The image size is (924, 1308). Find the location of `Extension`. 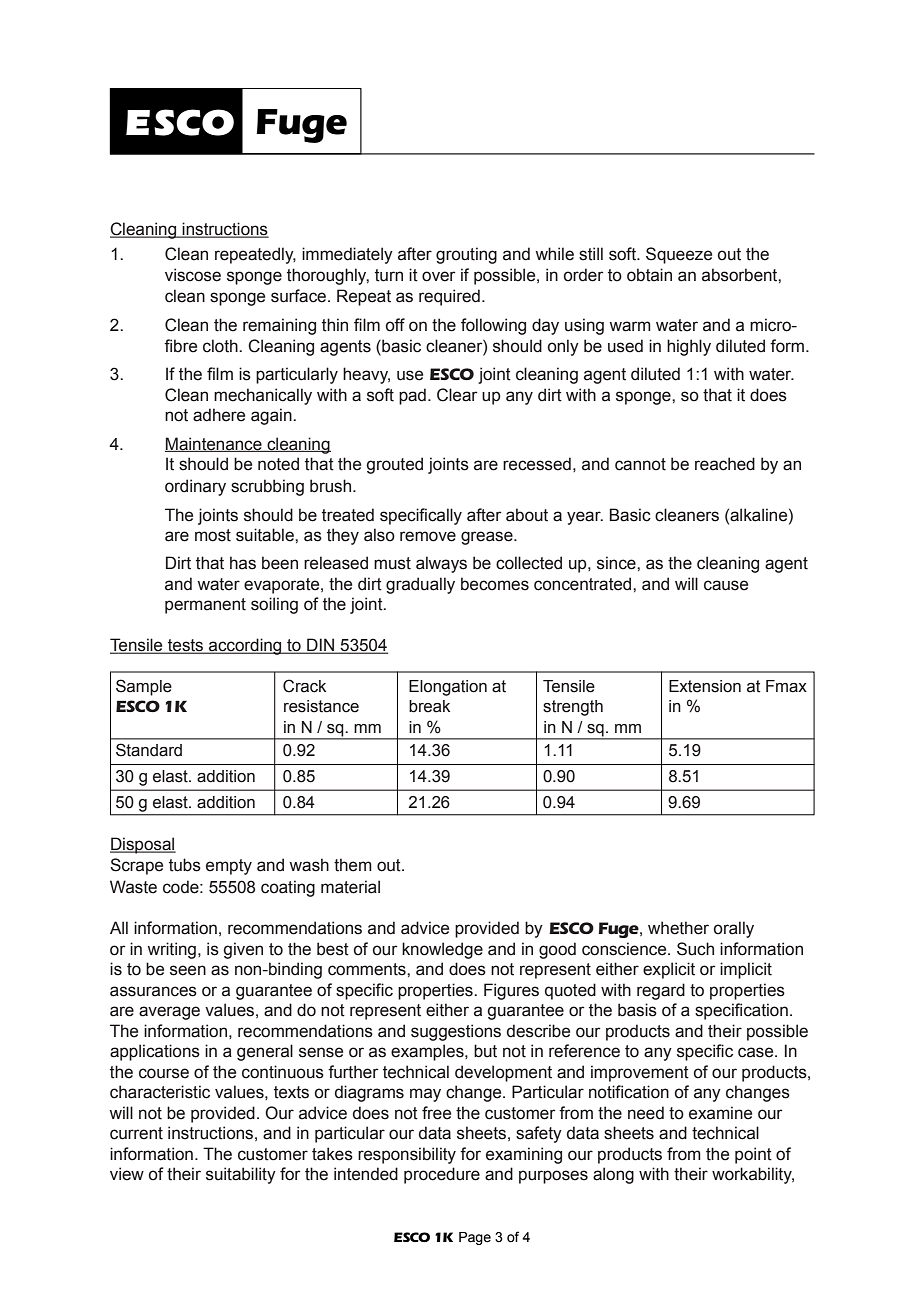

Extension is located at coordinates (705, 686).
